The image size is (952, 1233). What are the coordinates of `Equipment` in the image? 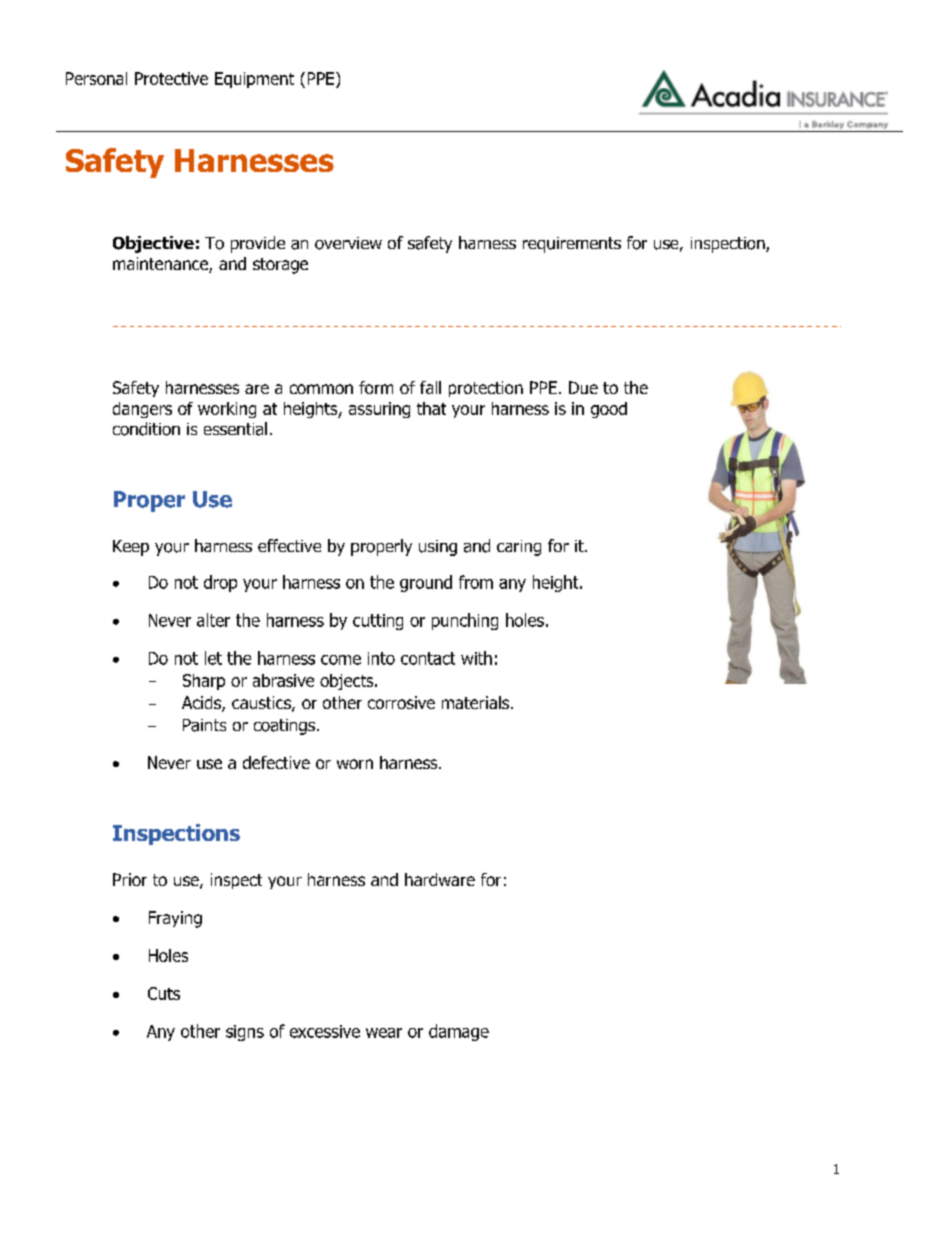 It's located at (254, 80).
